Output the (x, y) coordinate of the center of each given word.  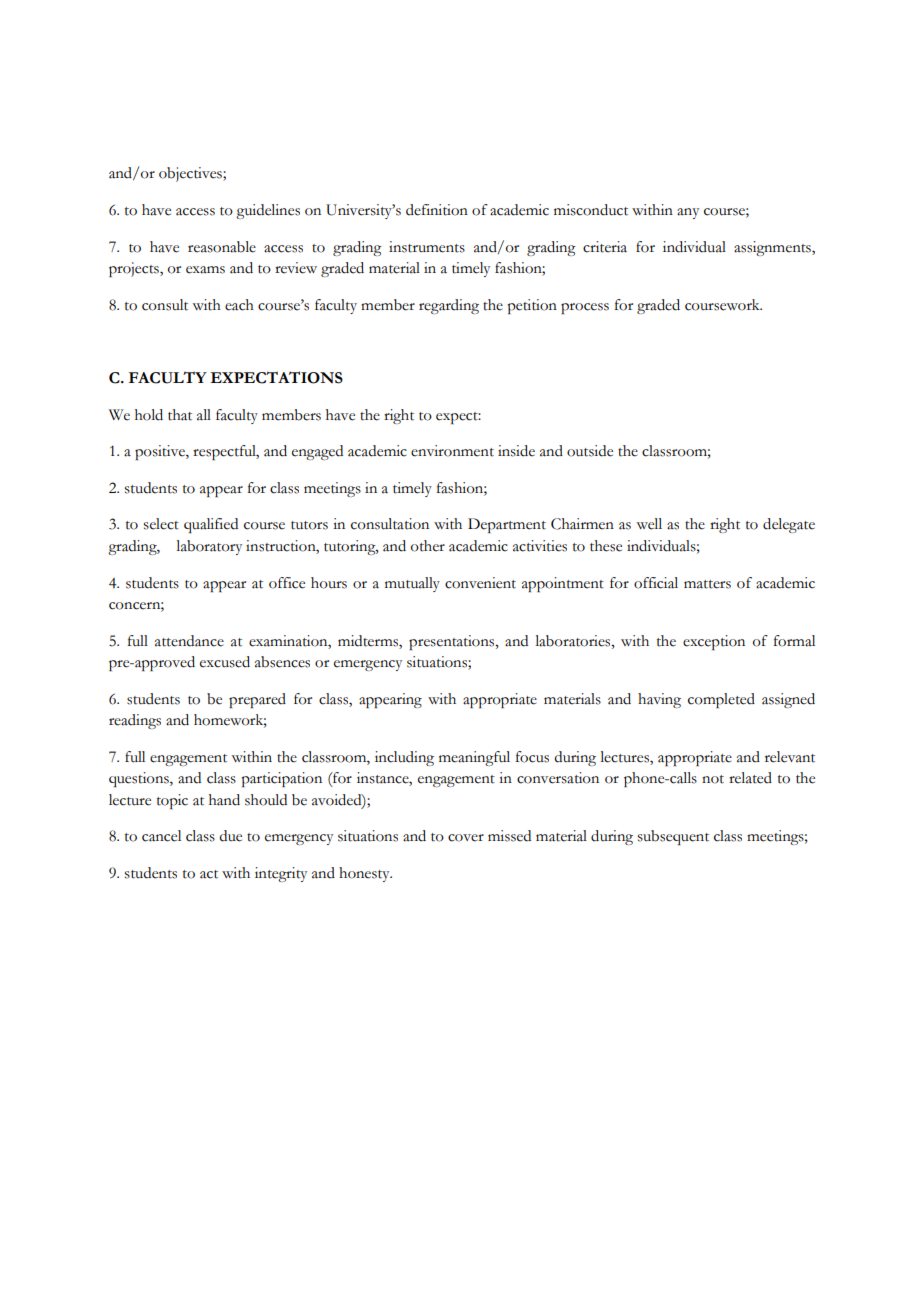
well (649, 524)
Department (507, 525)
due (230, 836)
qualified (211, 525)
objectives (191, 174)
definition (437, 210)
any (688, 213)
